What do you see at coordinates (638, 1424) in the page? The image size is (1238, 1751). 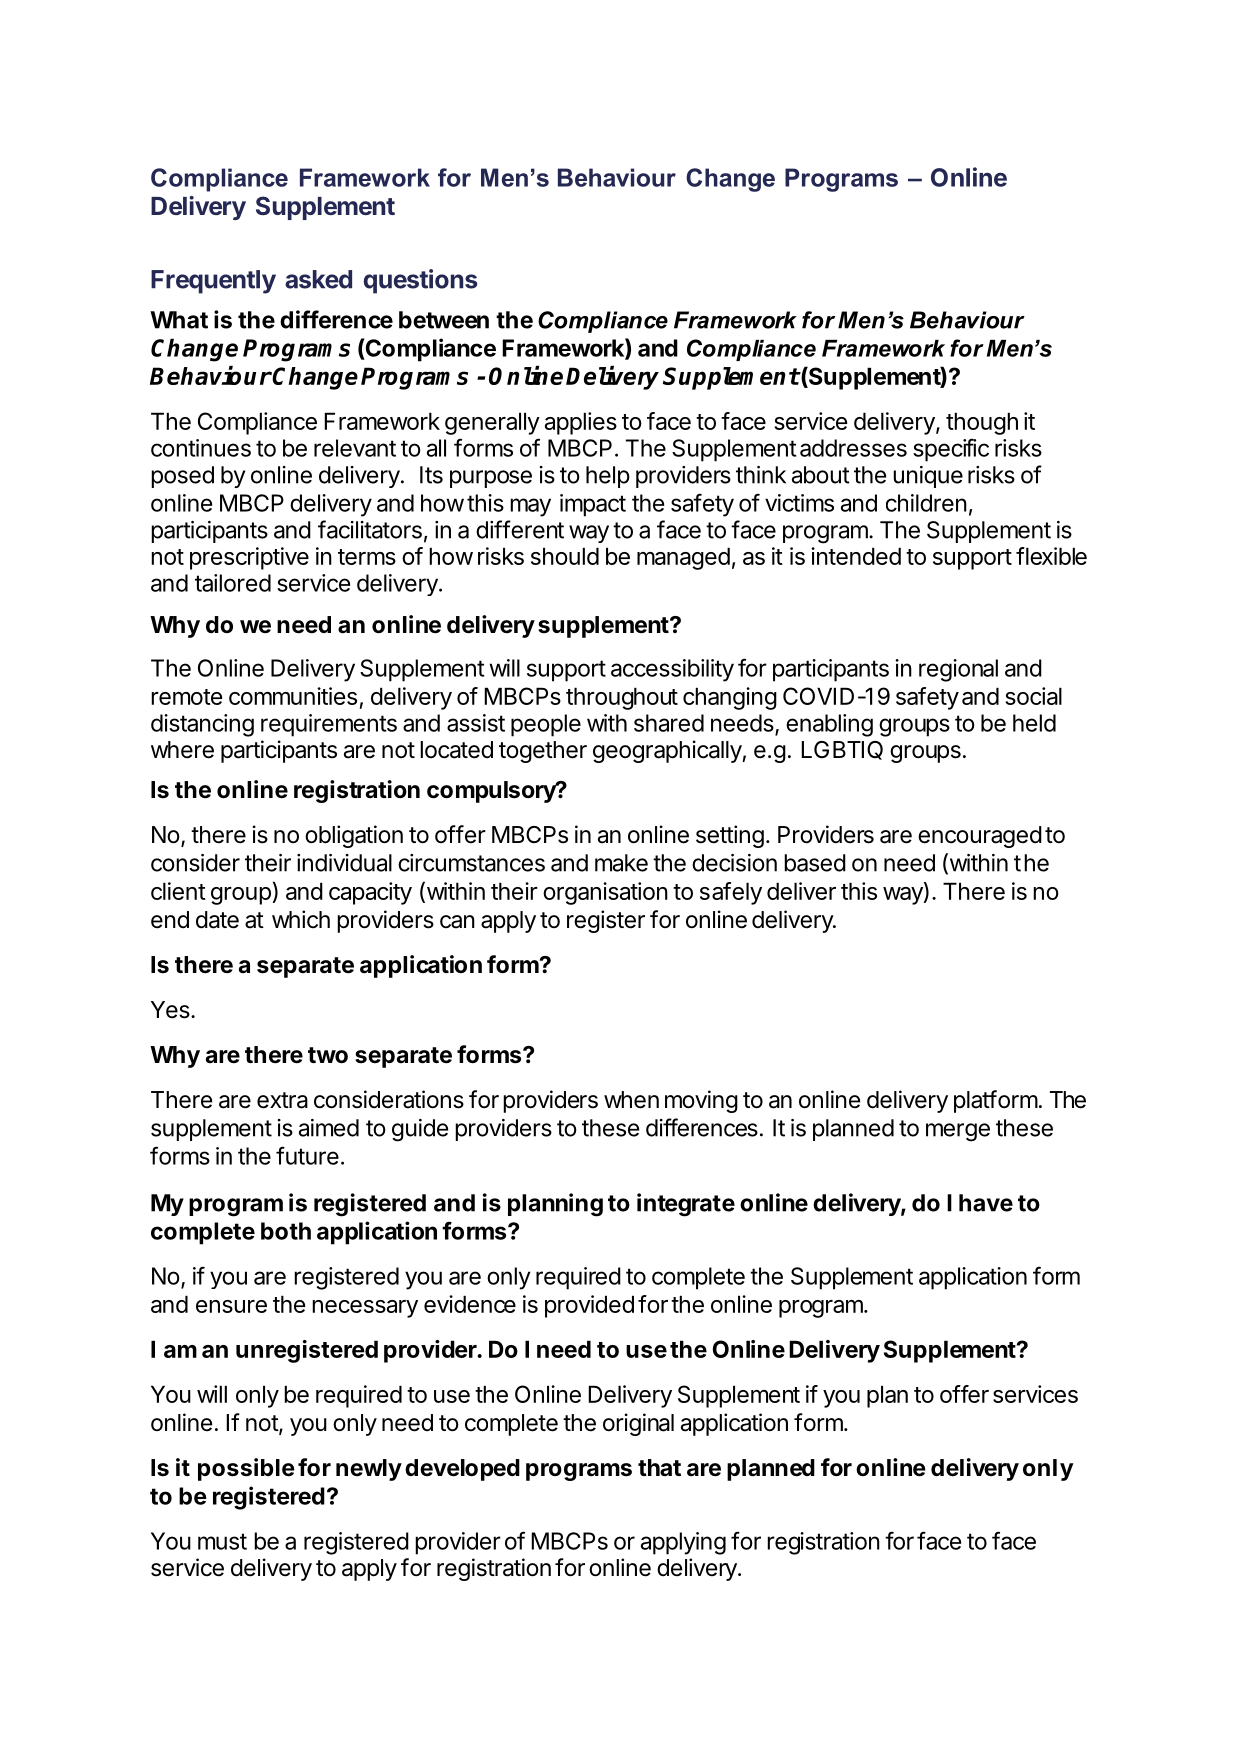 I see `original` at bounding box center [638, 1424].
